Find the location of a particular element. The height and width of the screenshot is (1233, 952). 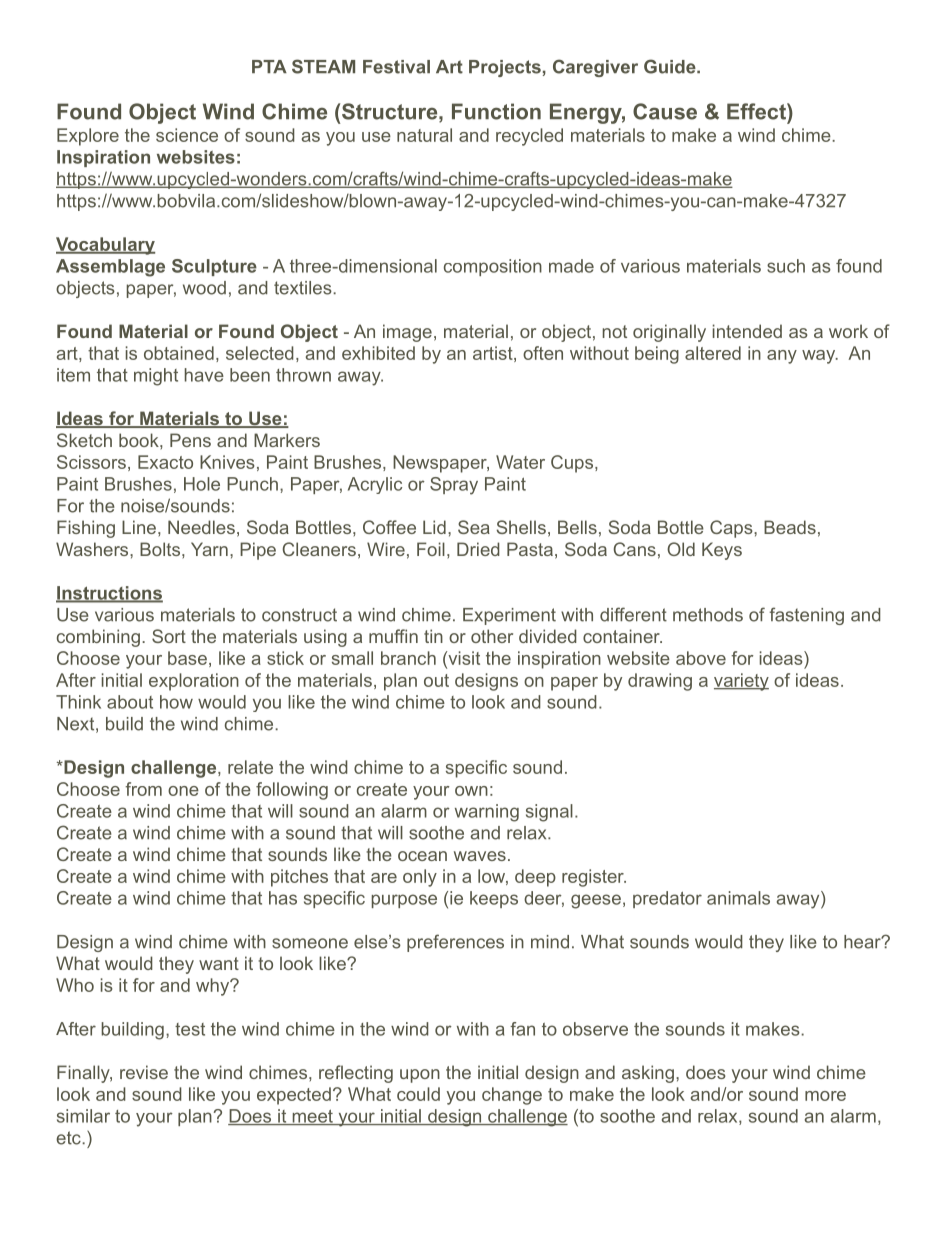

Instructions is located at coordinates (109, 594).
